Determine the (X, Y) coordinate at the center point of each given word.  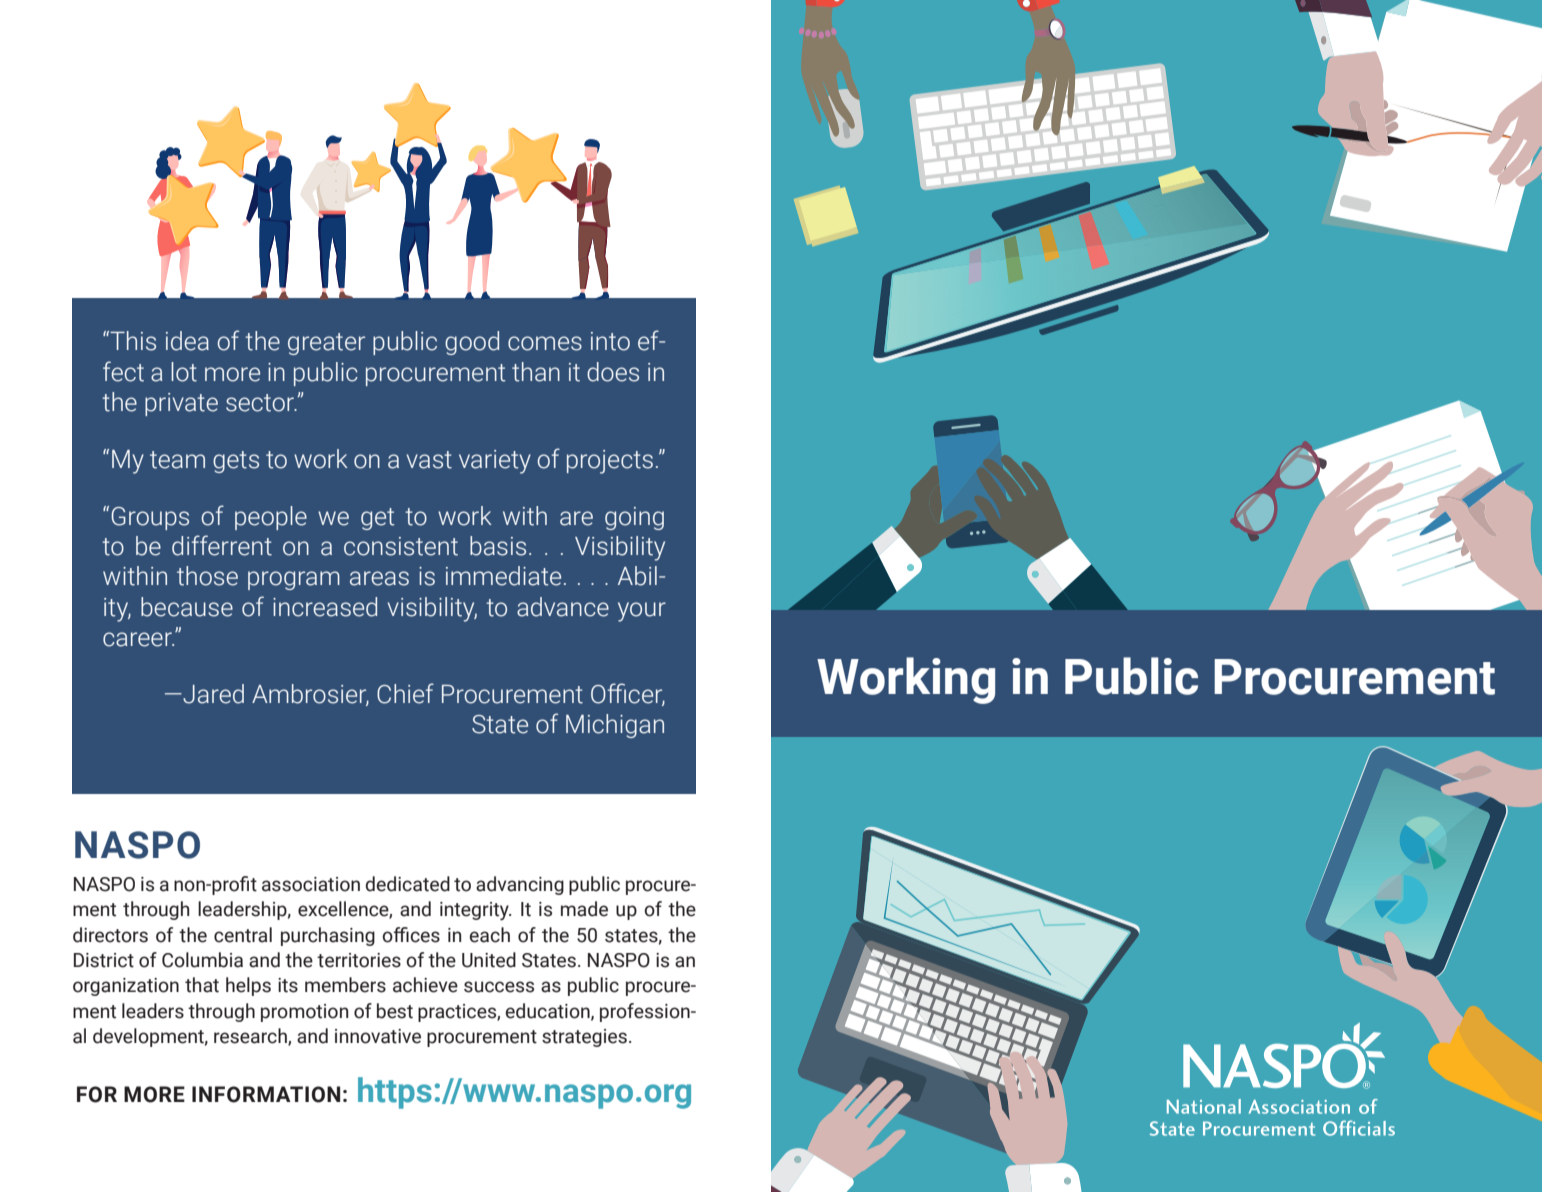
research (251, 1037)
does (613, 372)
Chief (405, 693)
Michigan (615, 726)
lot (184, 372)
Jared (212, 694)
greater (326, 344)
